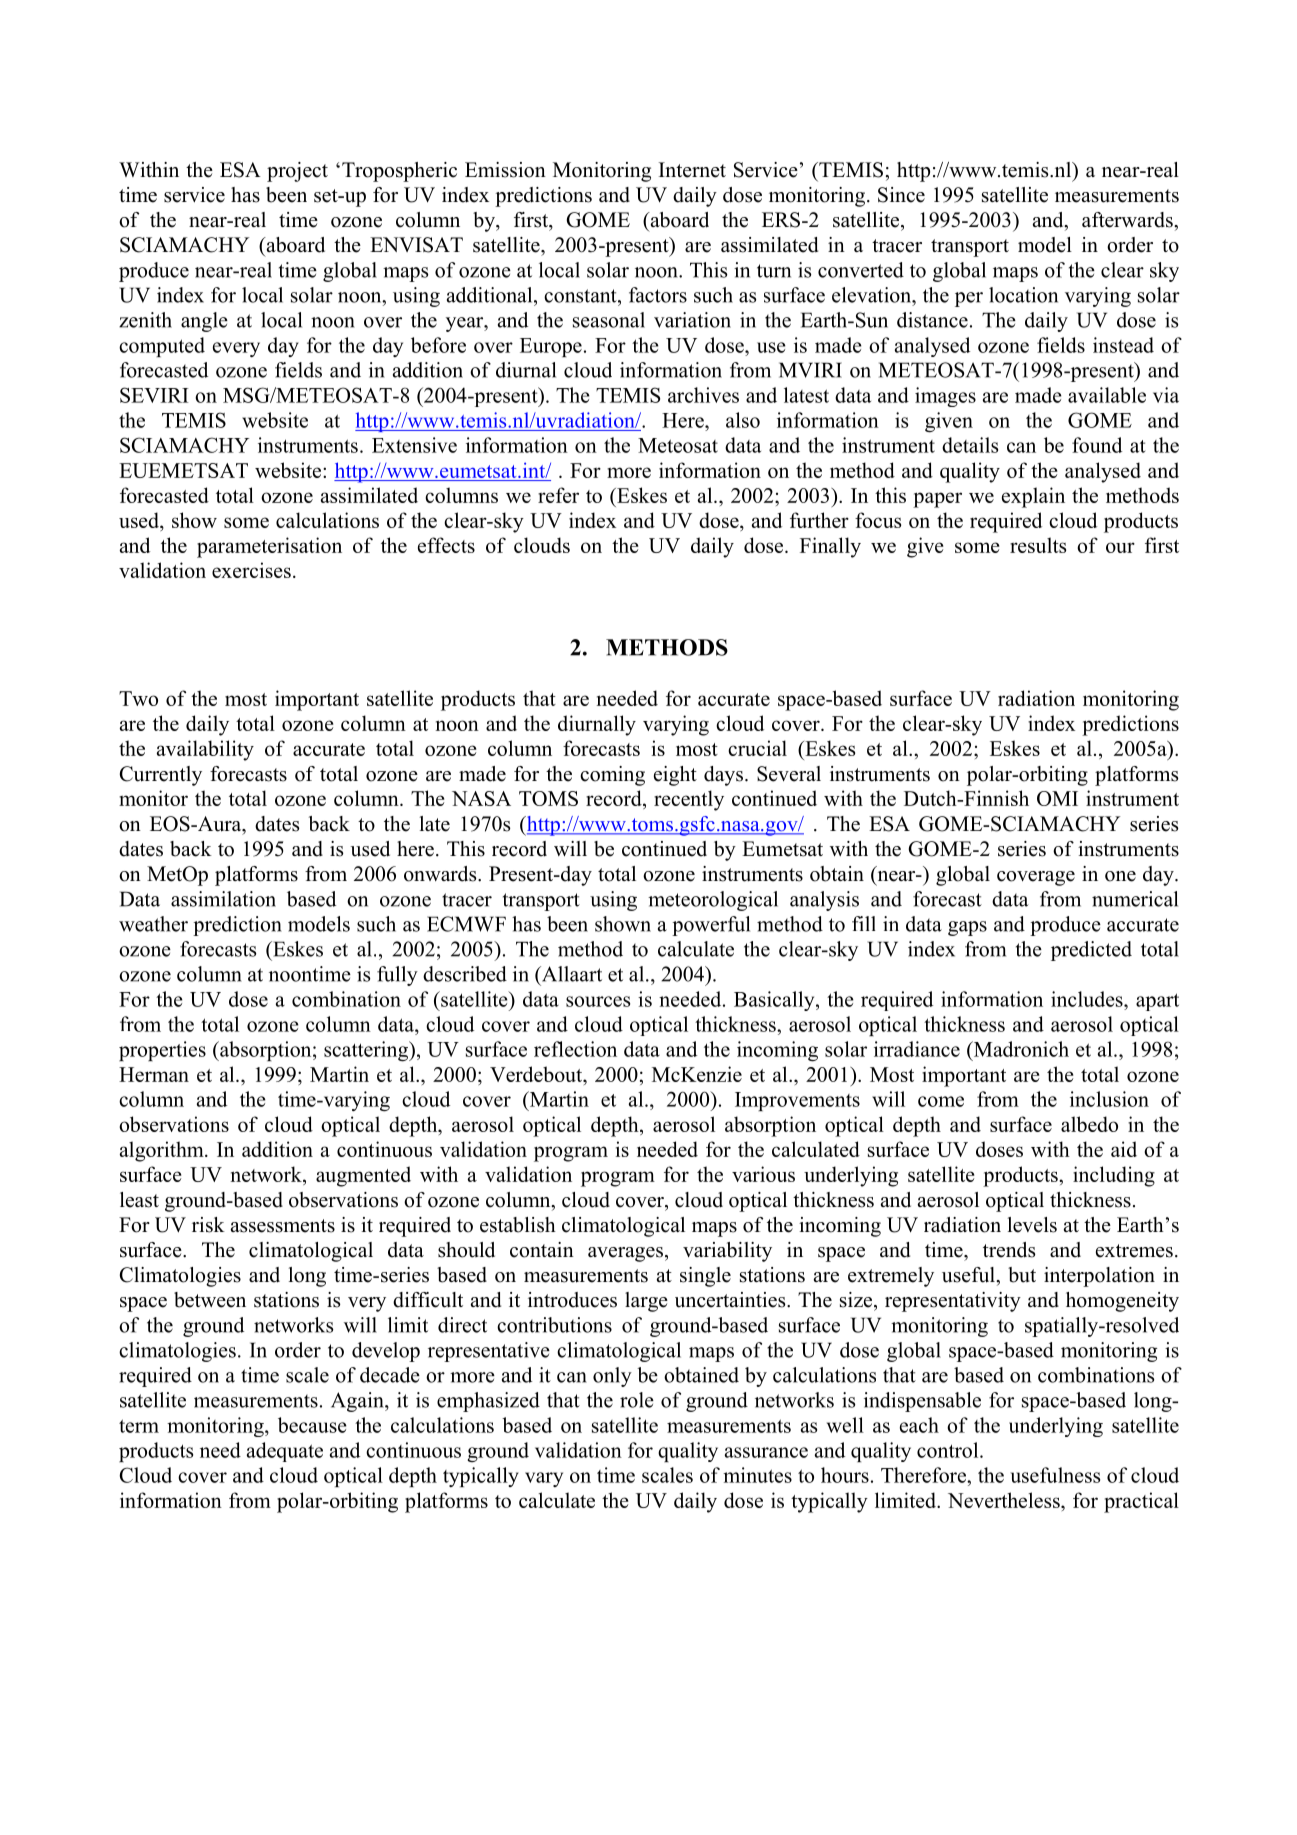  I want to click on results, so click(1038, 545).
